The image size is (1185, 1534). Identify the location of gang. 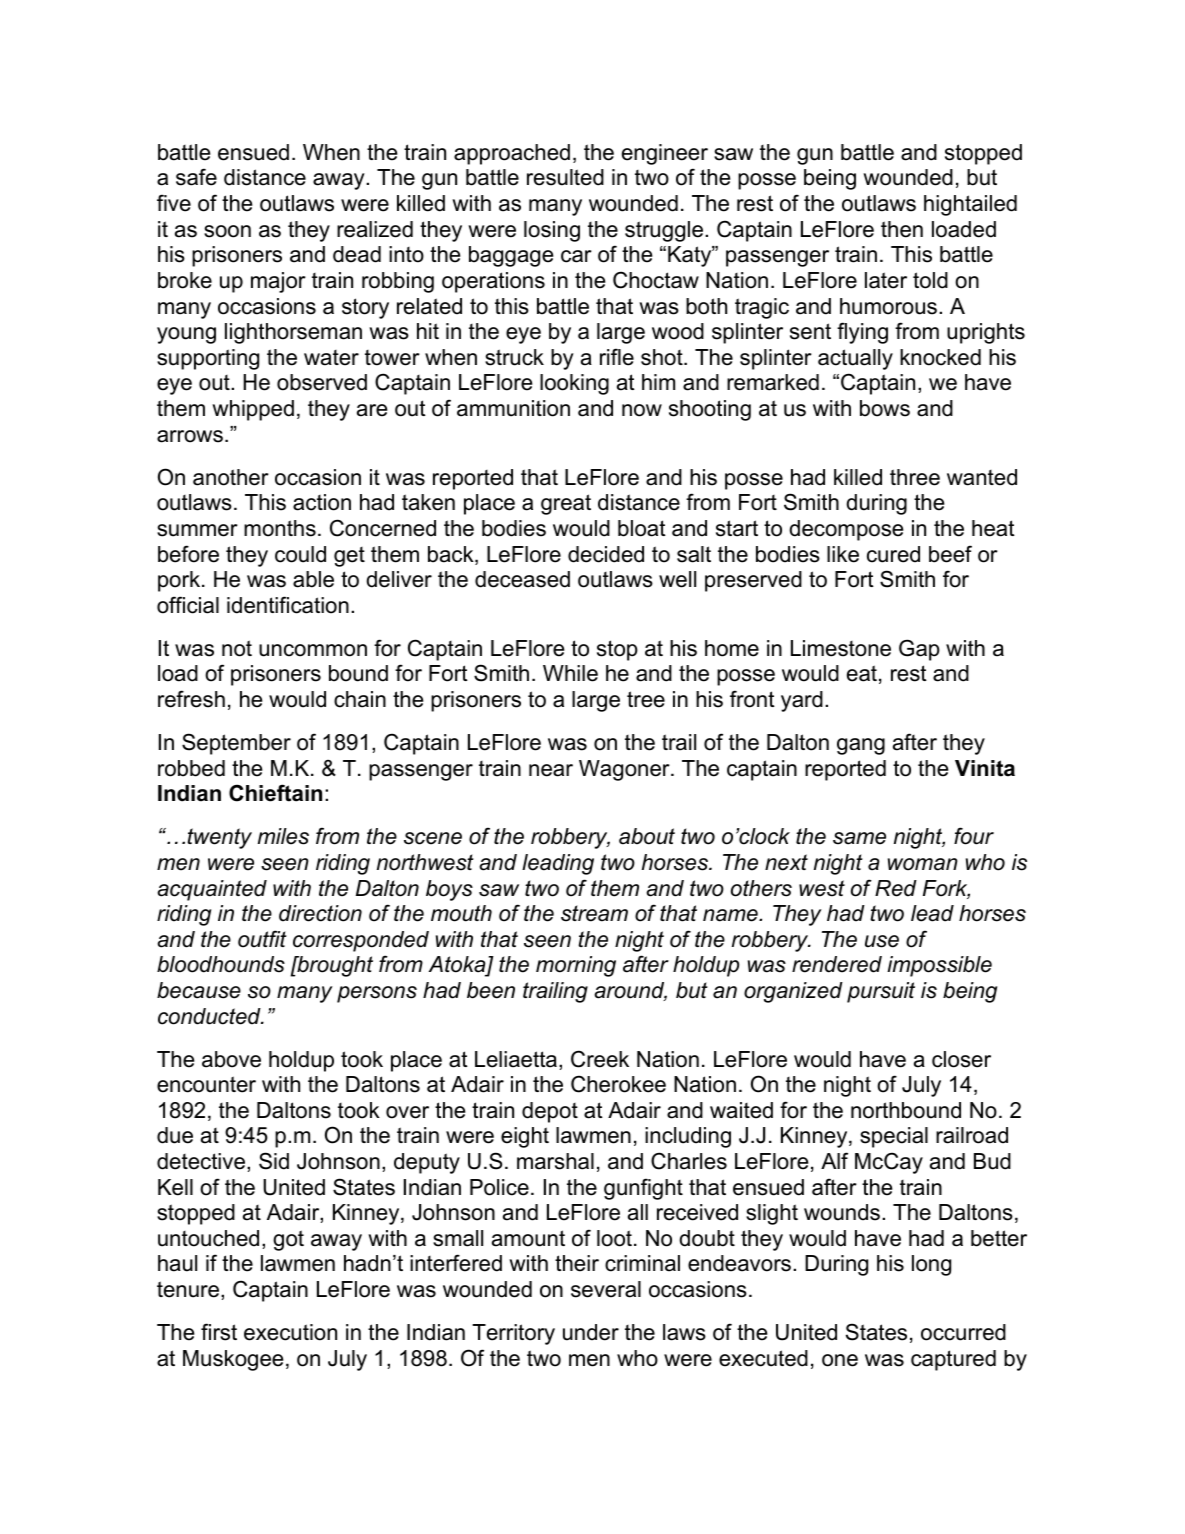
(861, 746).
